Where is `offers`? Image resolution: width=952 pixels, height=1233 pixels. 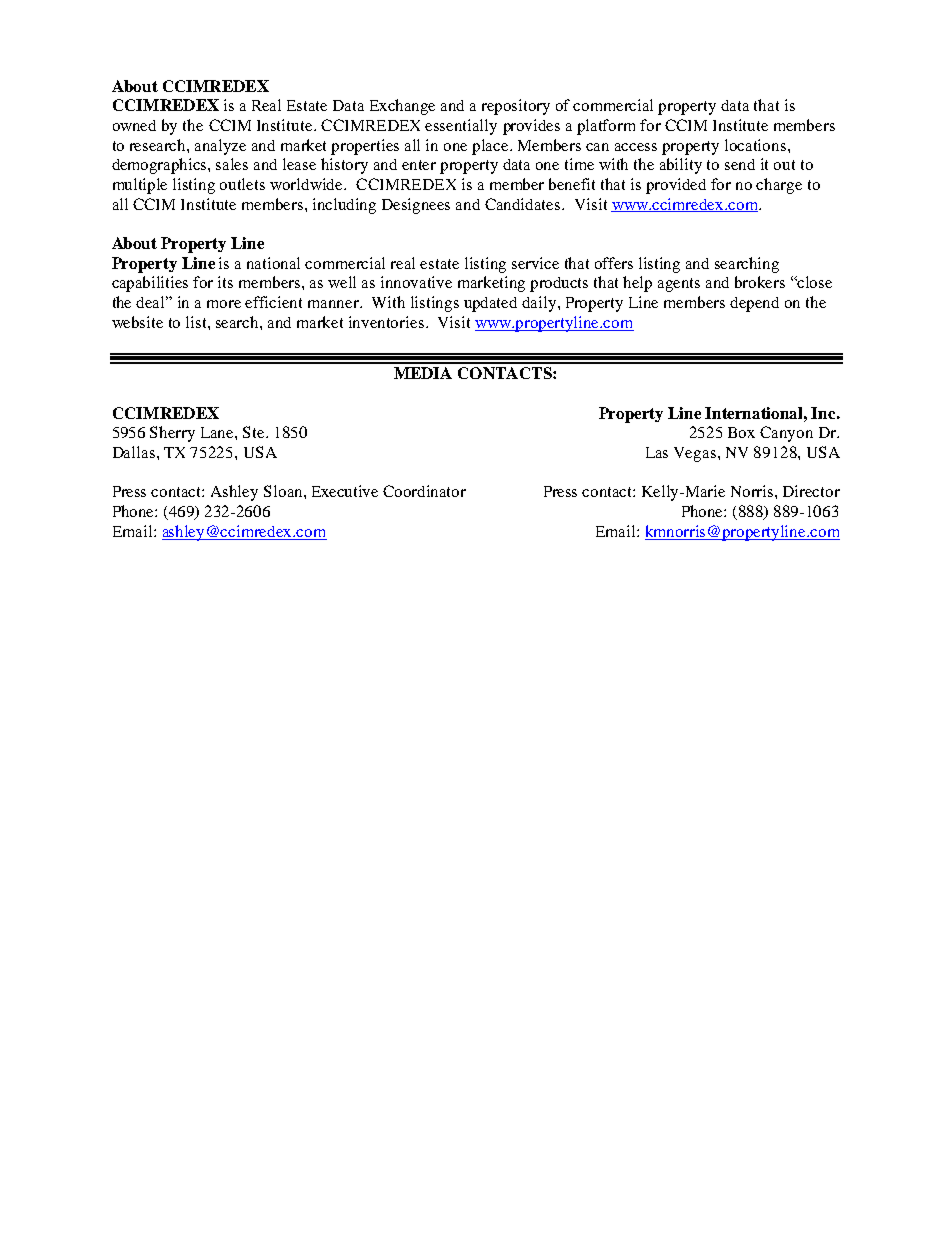 offers is located at coordinates (614, 263).
